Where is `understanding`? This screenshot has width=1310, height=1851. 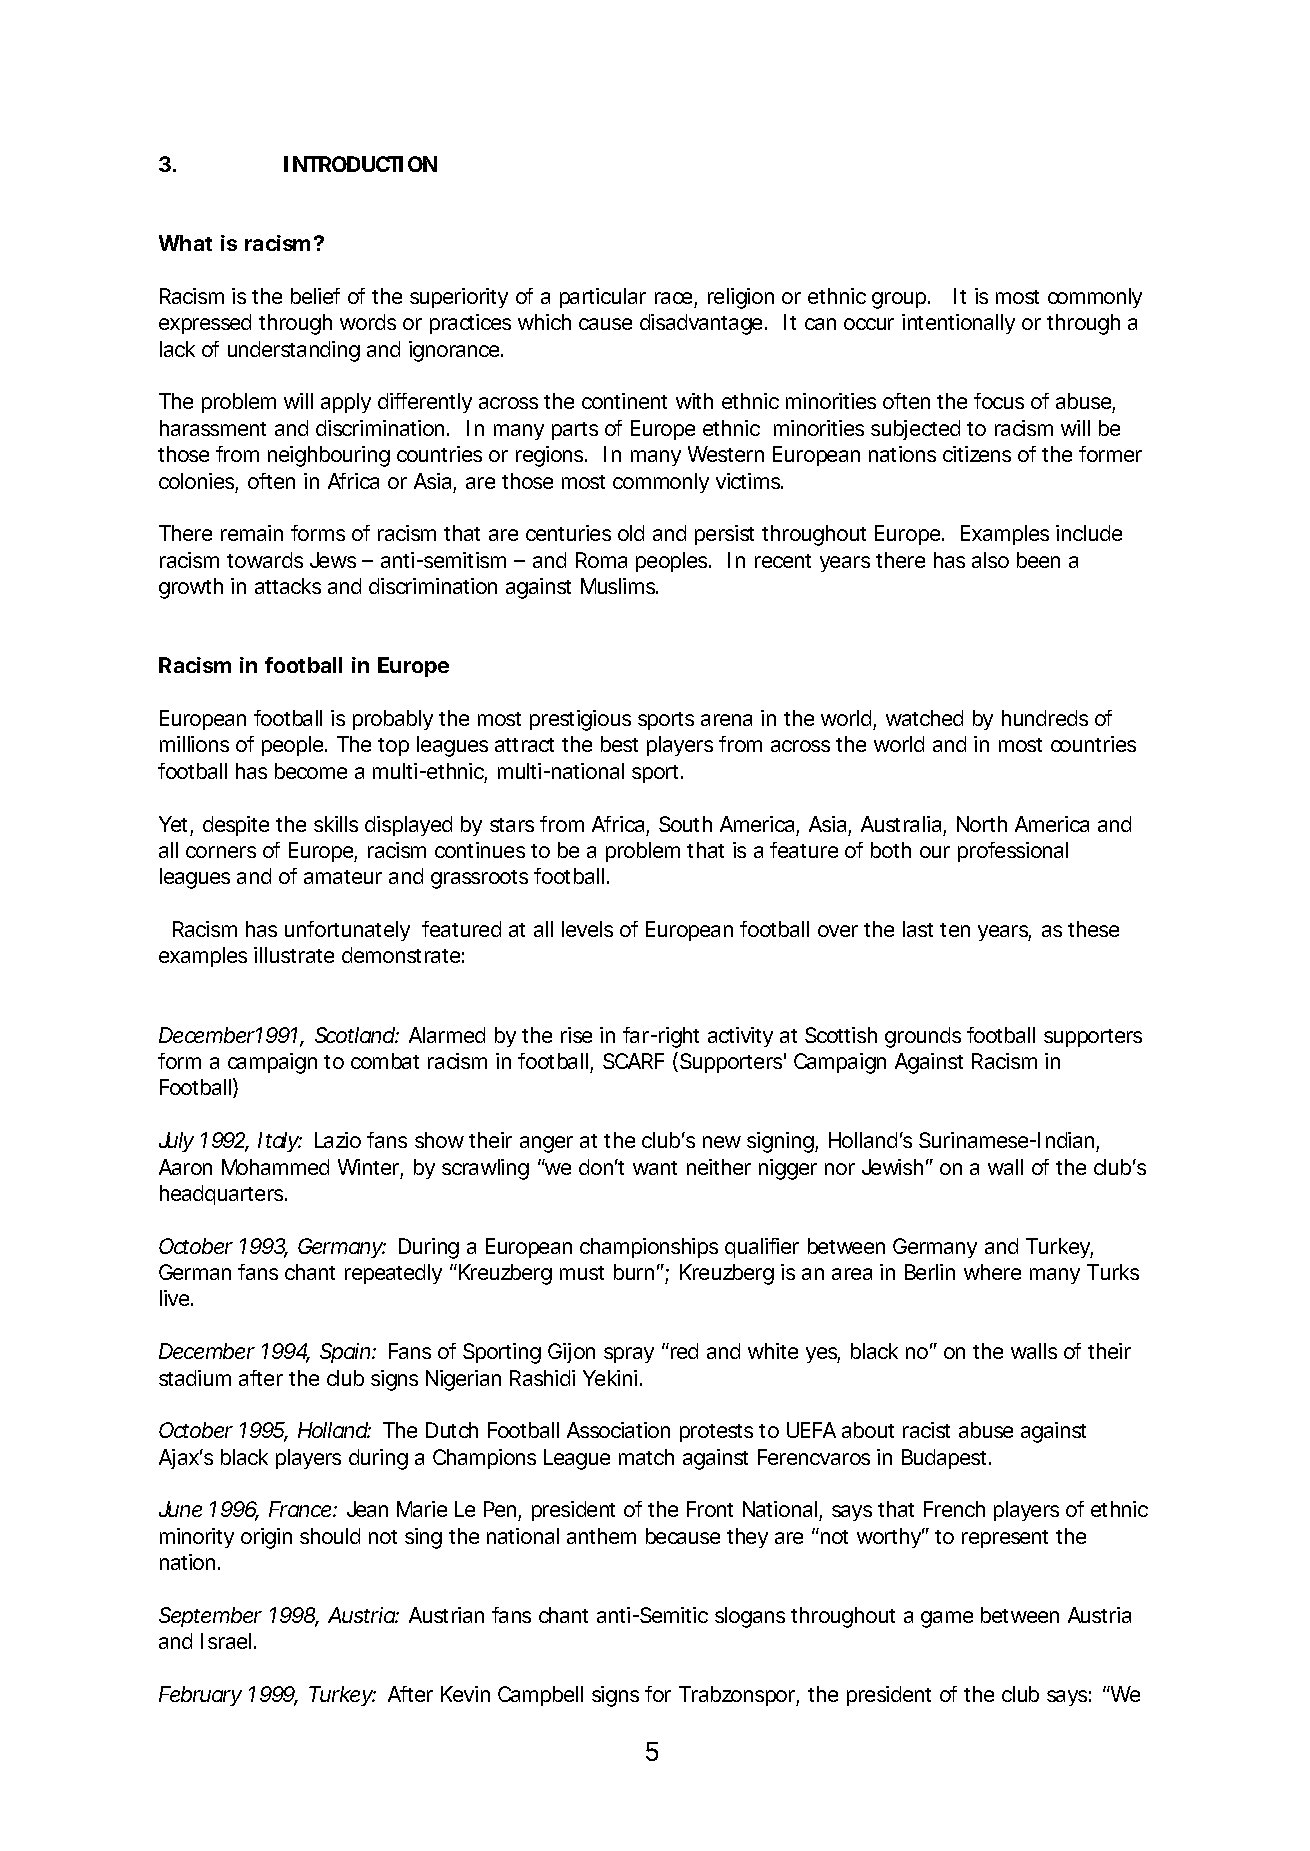 understanding is located at coordinates (294, 351).
